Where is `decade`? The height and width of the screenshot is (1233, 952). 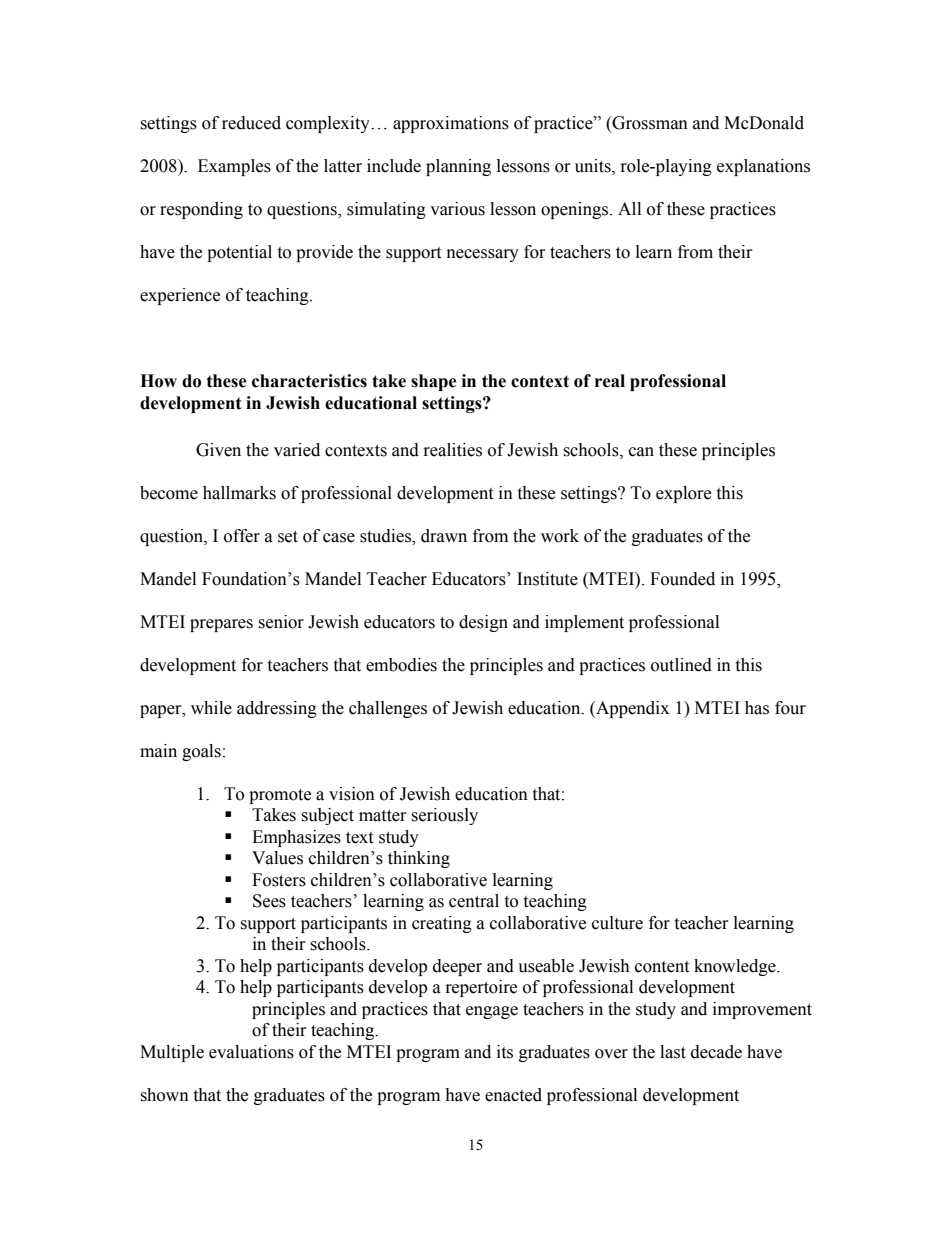 decade is located at coordinates (716, 1052).
